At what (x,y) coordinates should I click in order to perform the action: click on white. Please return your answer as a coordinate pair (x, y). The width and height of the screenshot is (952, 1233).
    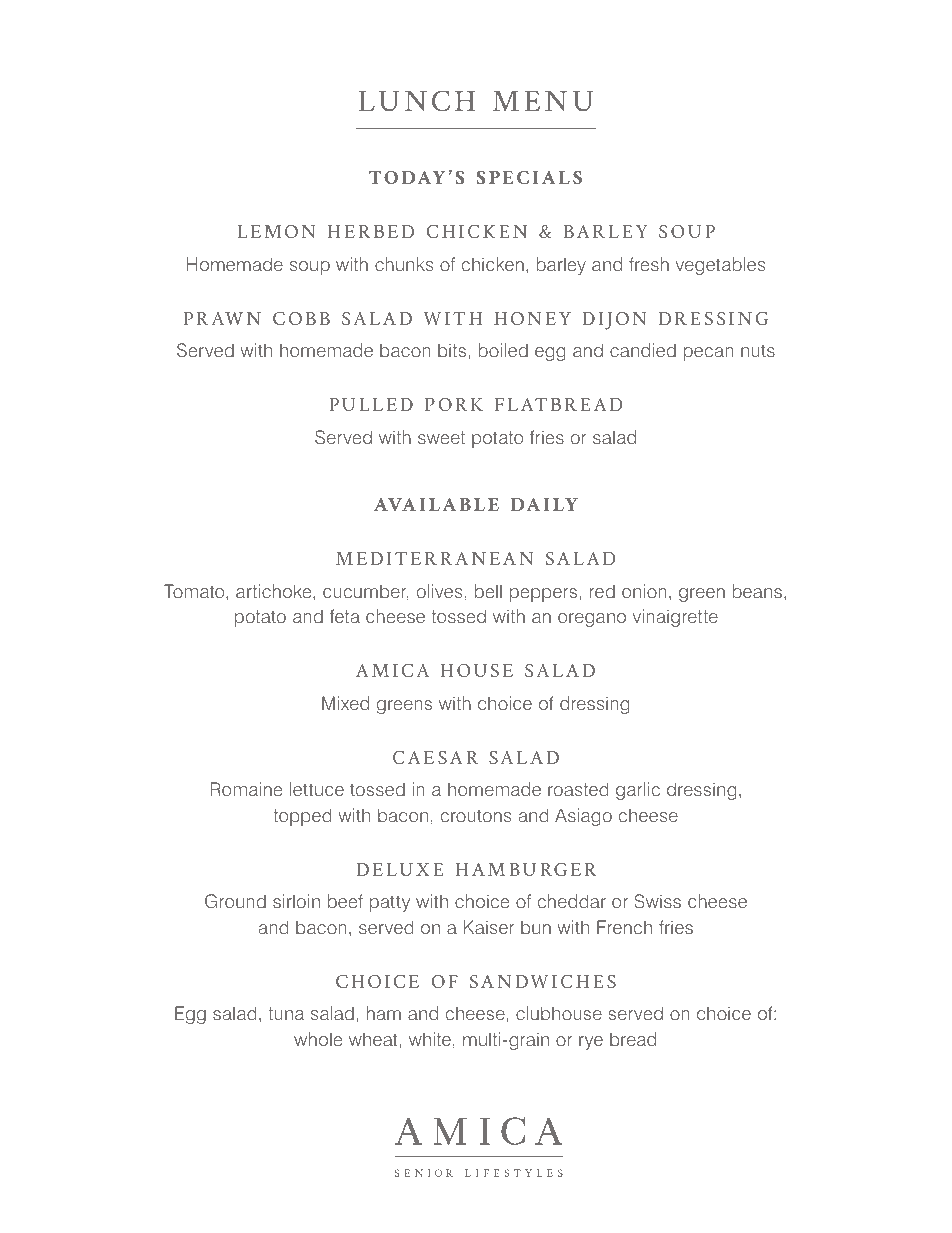
    Looking at the image, I should click on (430, 1039).
